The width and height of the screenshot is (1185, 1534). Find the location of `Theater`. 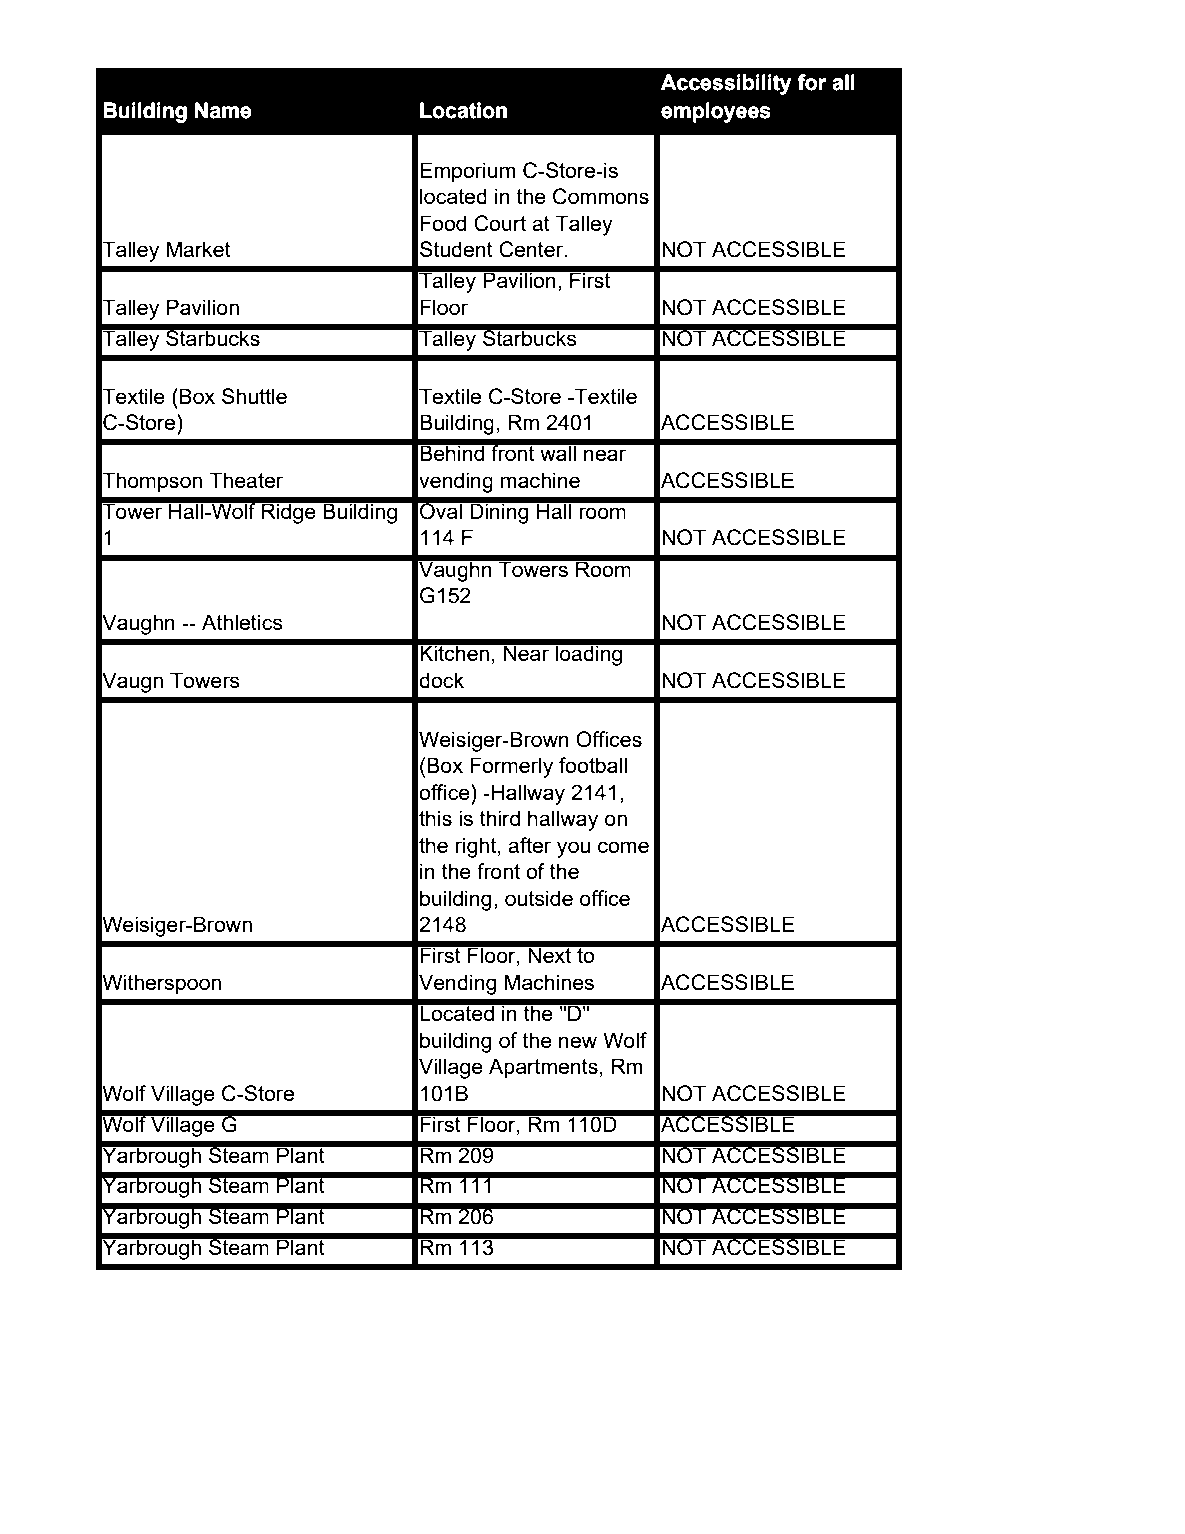

Theater is located at coordinates (246, 480).
